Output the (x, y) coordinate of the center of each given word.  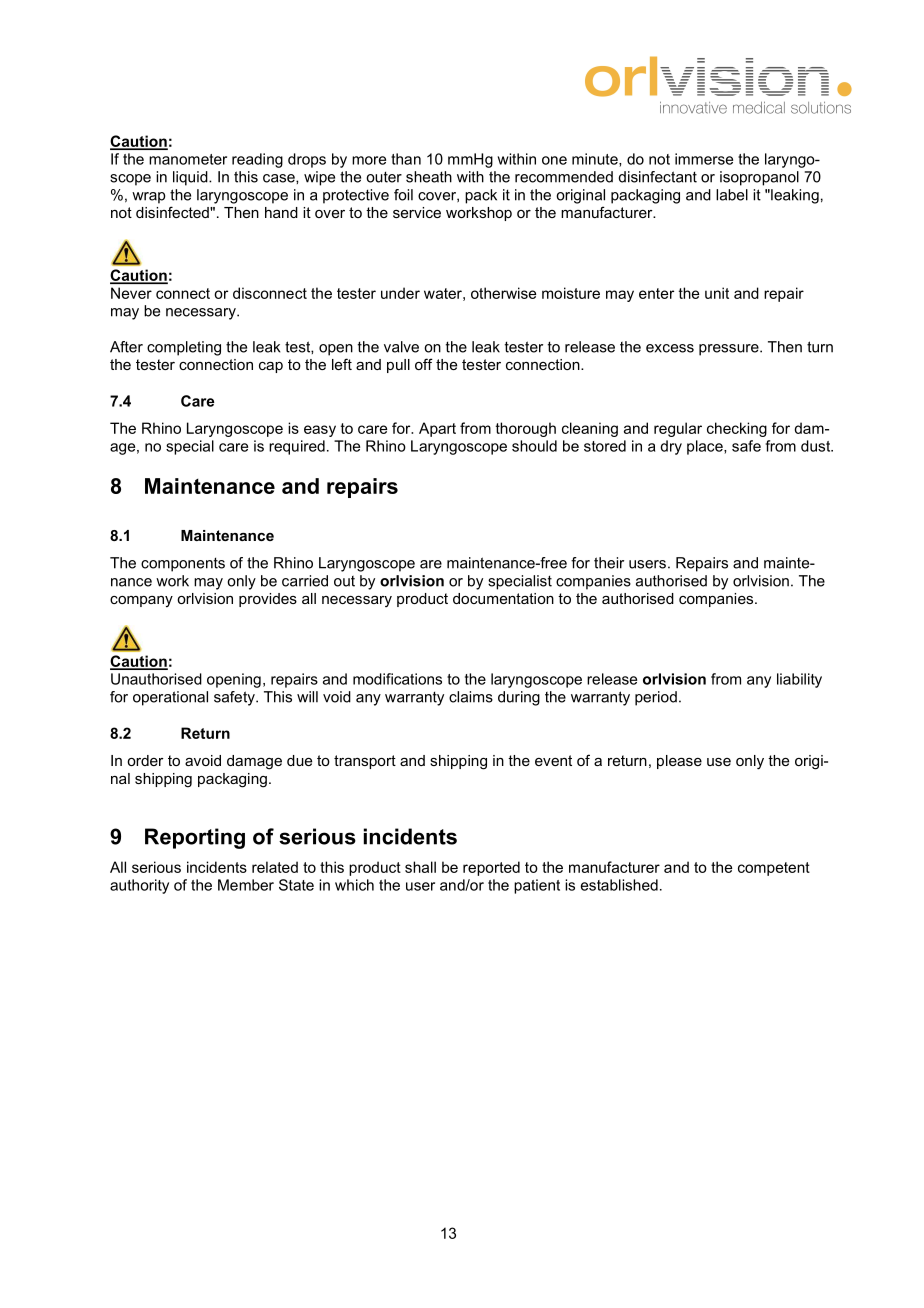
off (424, 364)
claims (471, 697)
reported (491, 868)
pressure (730, 350)
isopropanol (759, 178)
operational (170, 698)
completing (184, 348)
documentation (503, 598)
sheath (429, 177)
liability (799, 680)
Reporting (195, 838)
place (706, 447)
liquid (191, 178)
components (183, 564)
